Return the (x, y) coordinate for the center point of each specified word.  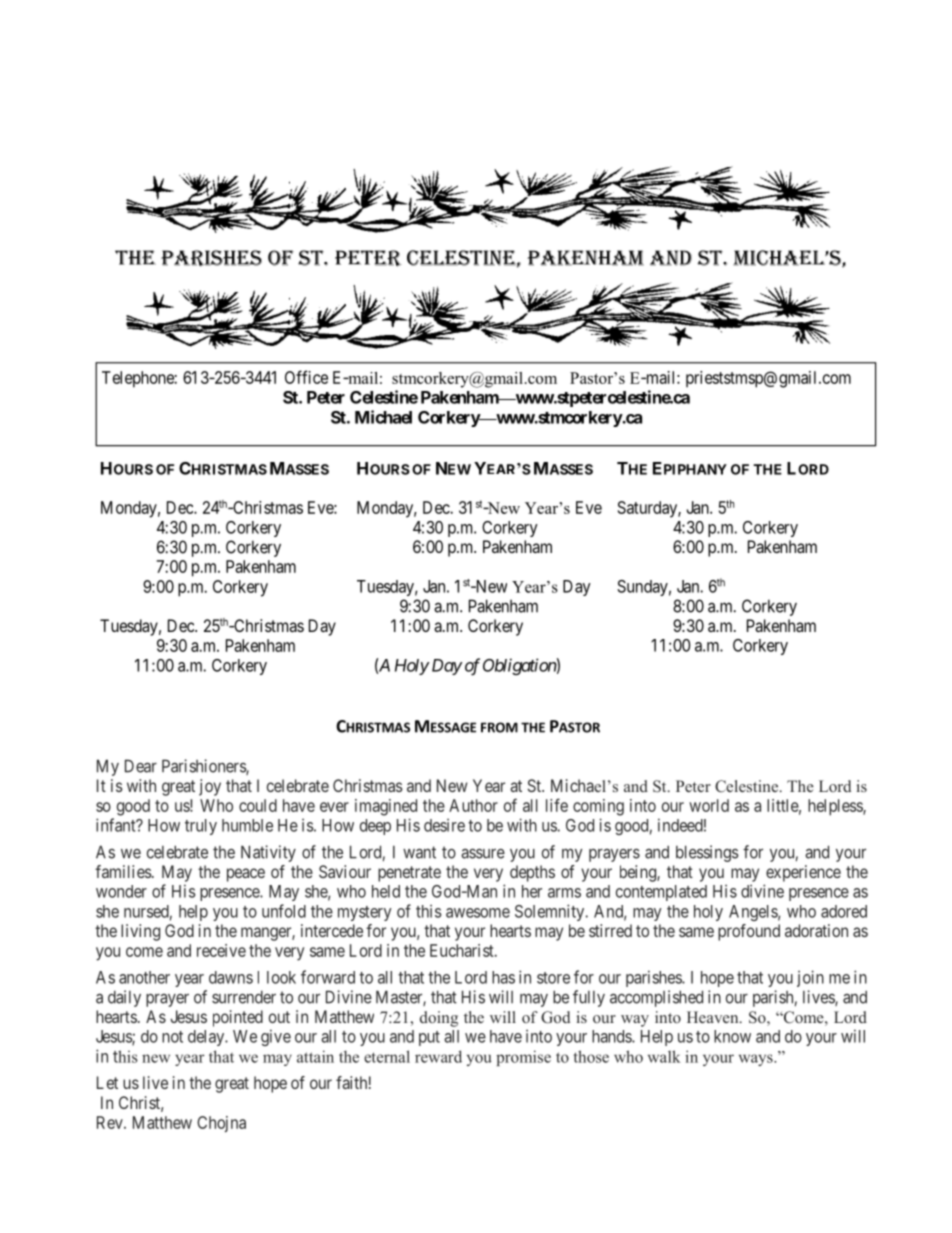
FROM (499, 727)
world (709, 805)
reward (438, 1056)
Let (107, 1082)
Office (306, 377)
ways (757, 1060)
